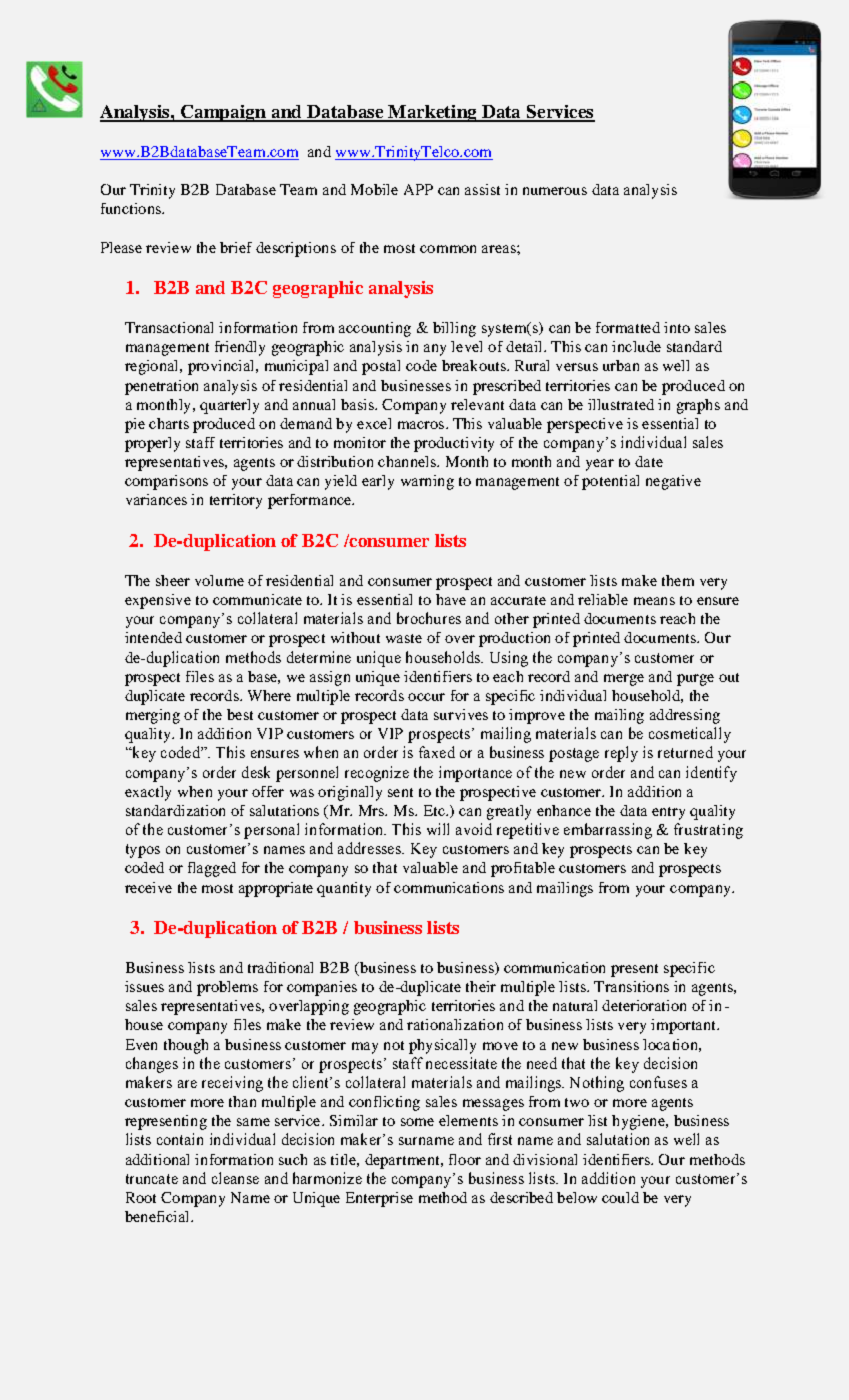 The image size is (849, 1400). Describe the element at coordinates (212, 869) in the screenshot. I see `flagged` at that location.
